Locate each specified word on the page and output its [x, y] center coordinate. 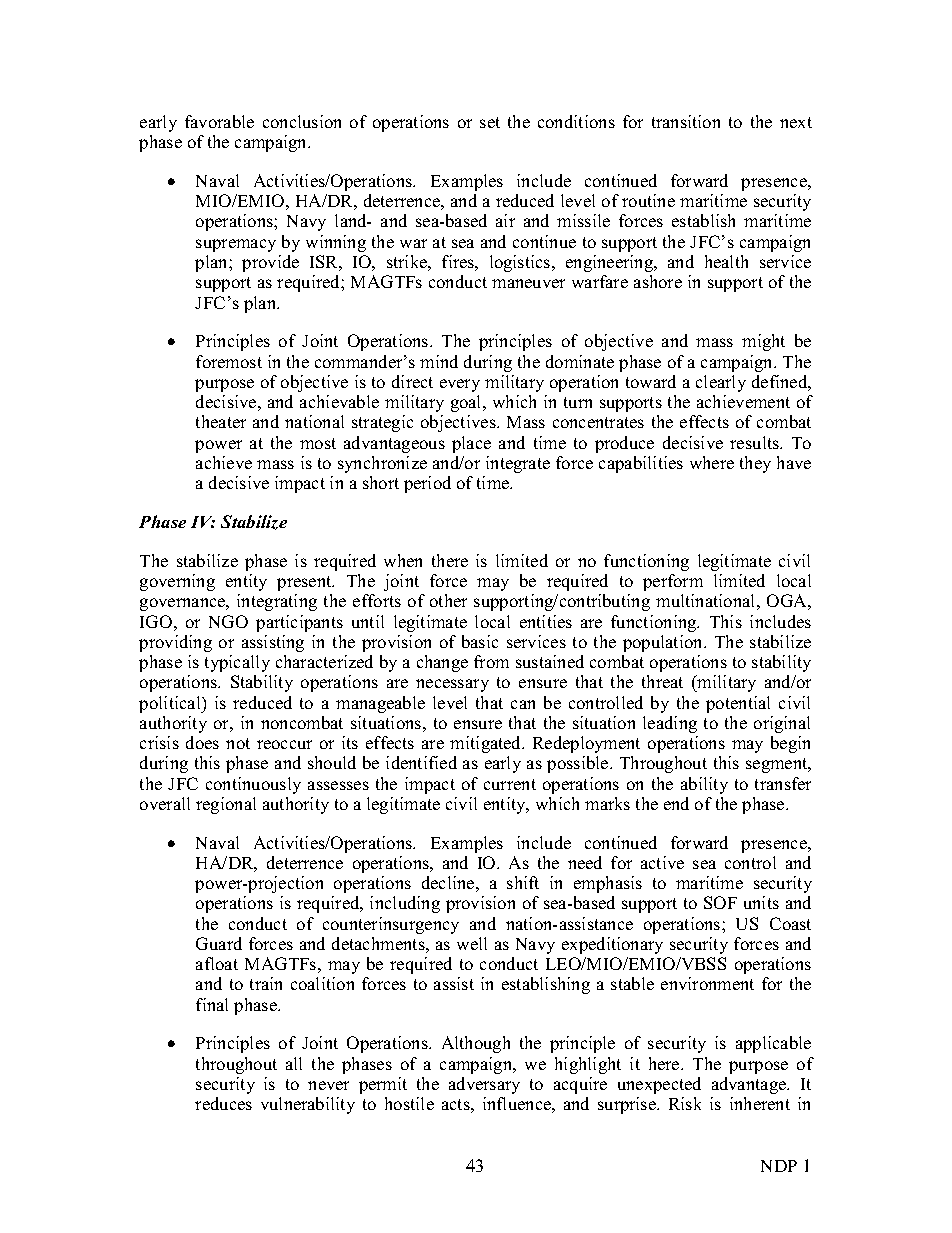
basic [480, 641]
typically [237, 663]
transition [686, 121]
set [490, 122]
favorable [219, 121]
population [664, 643]
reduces [223, 1103]
